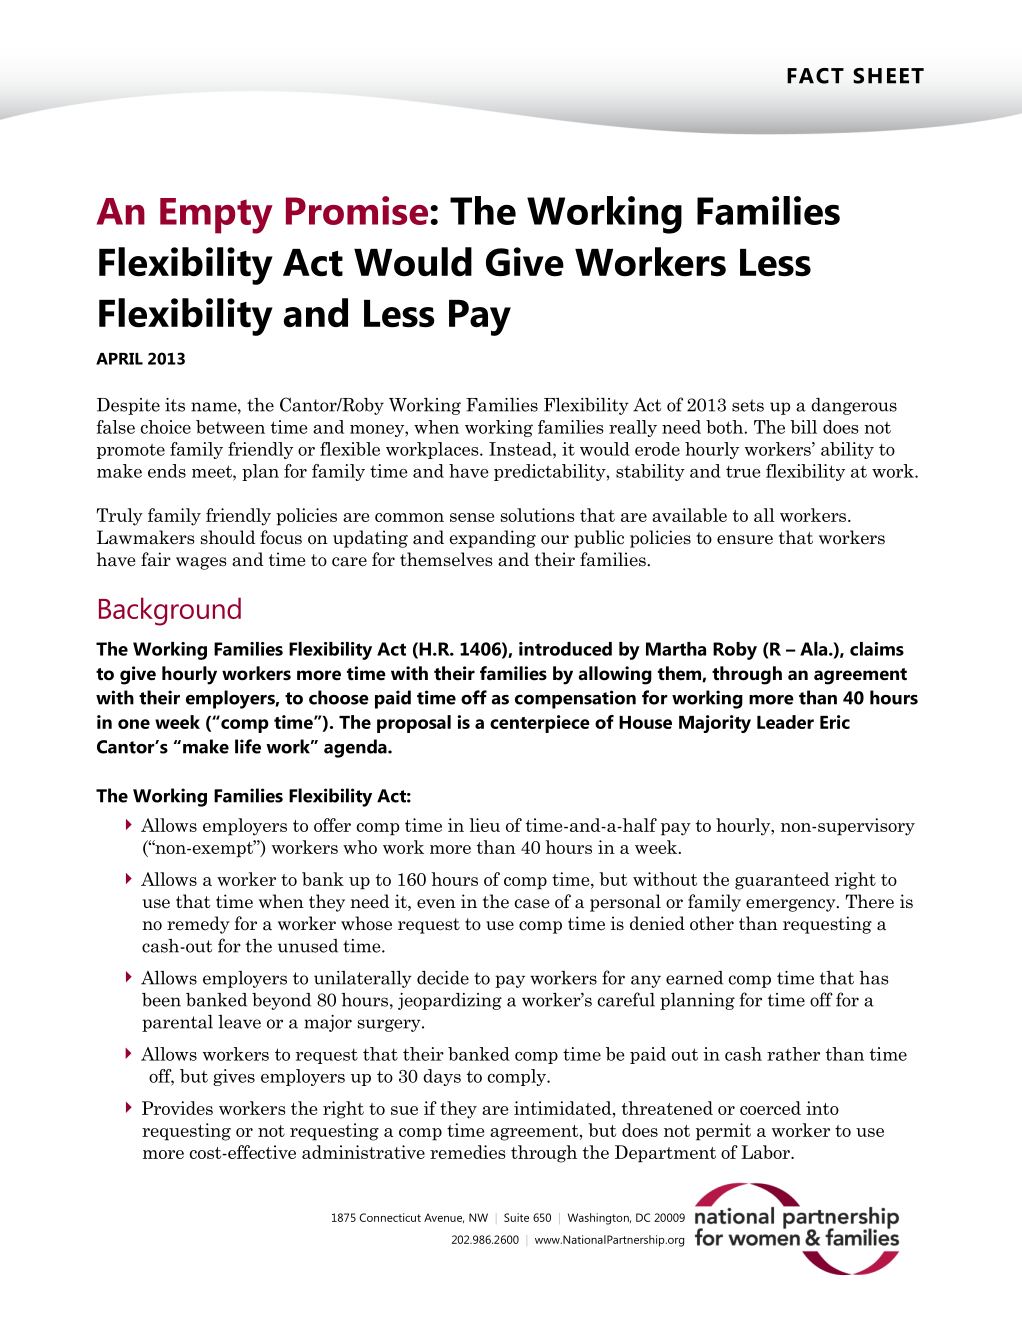  Describe the element at coordinates (516, 1217) in the screenshot. I see `Suite` at that location.
